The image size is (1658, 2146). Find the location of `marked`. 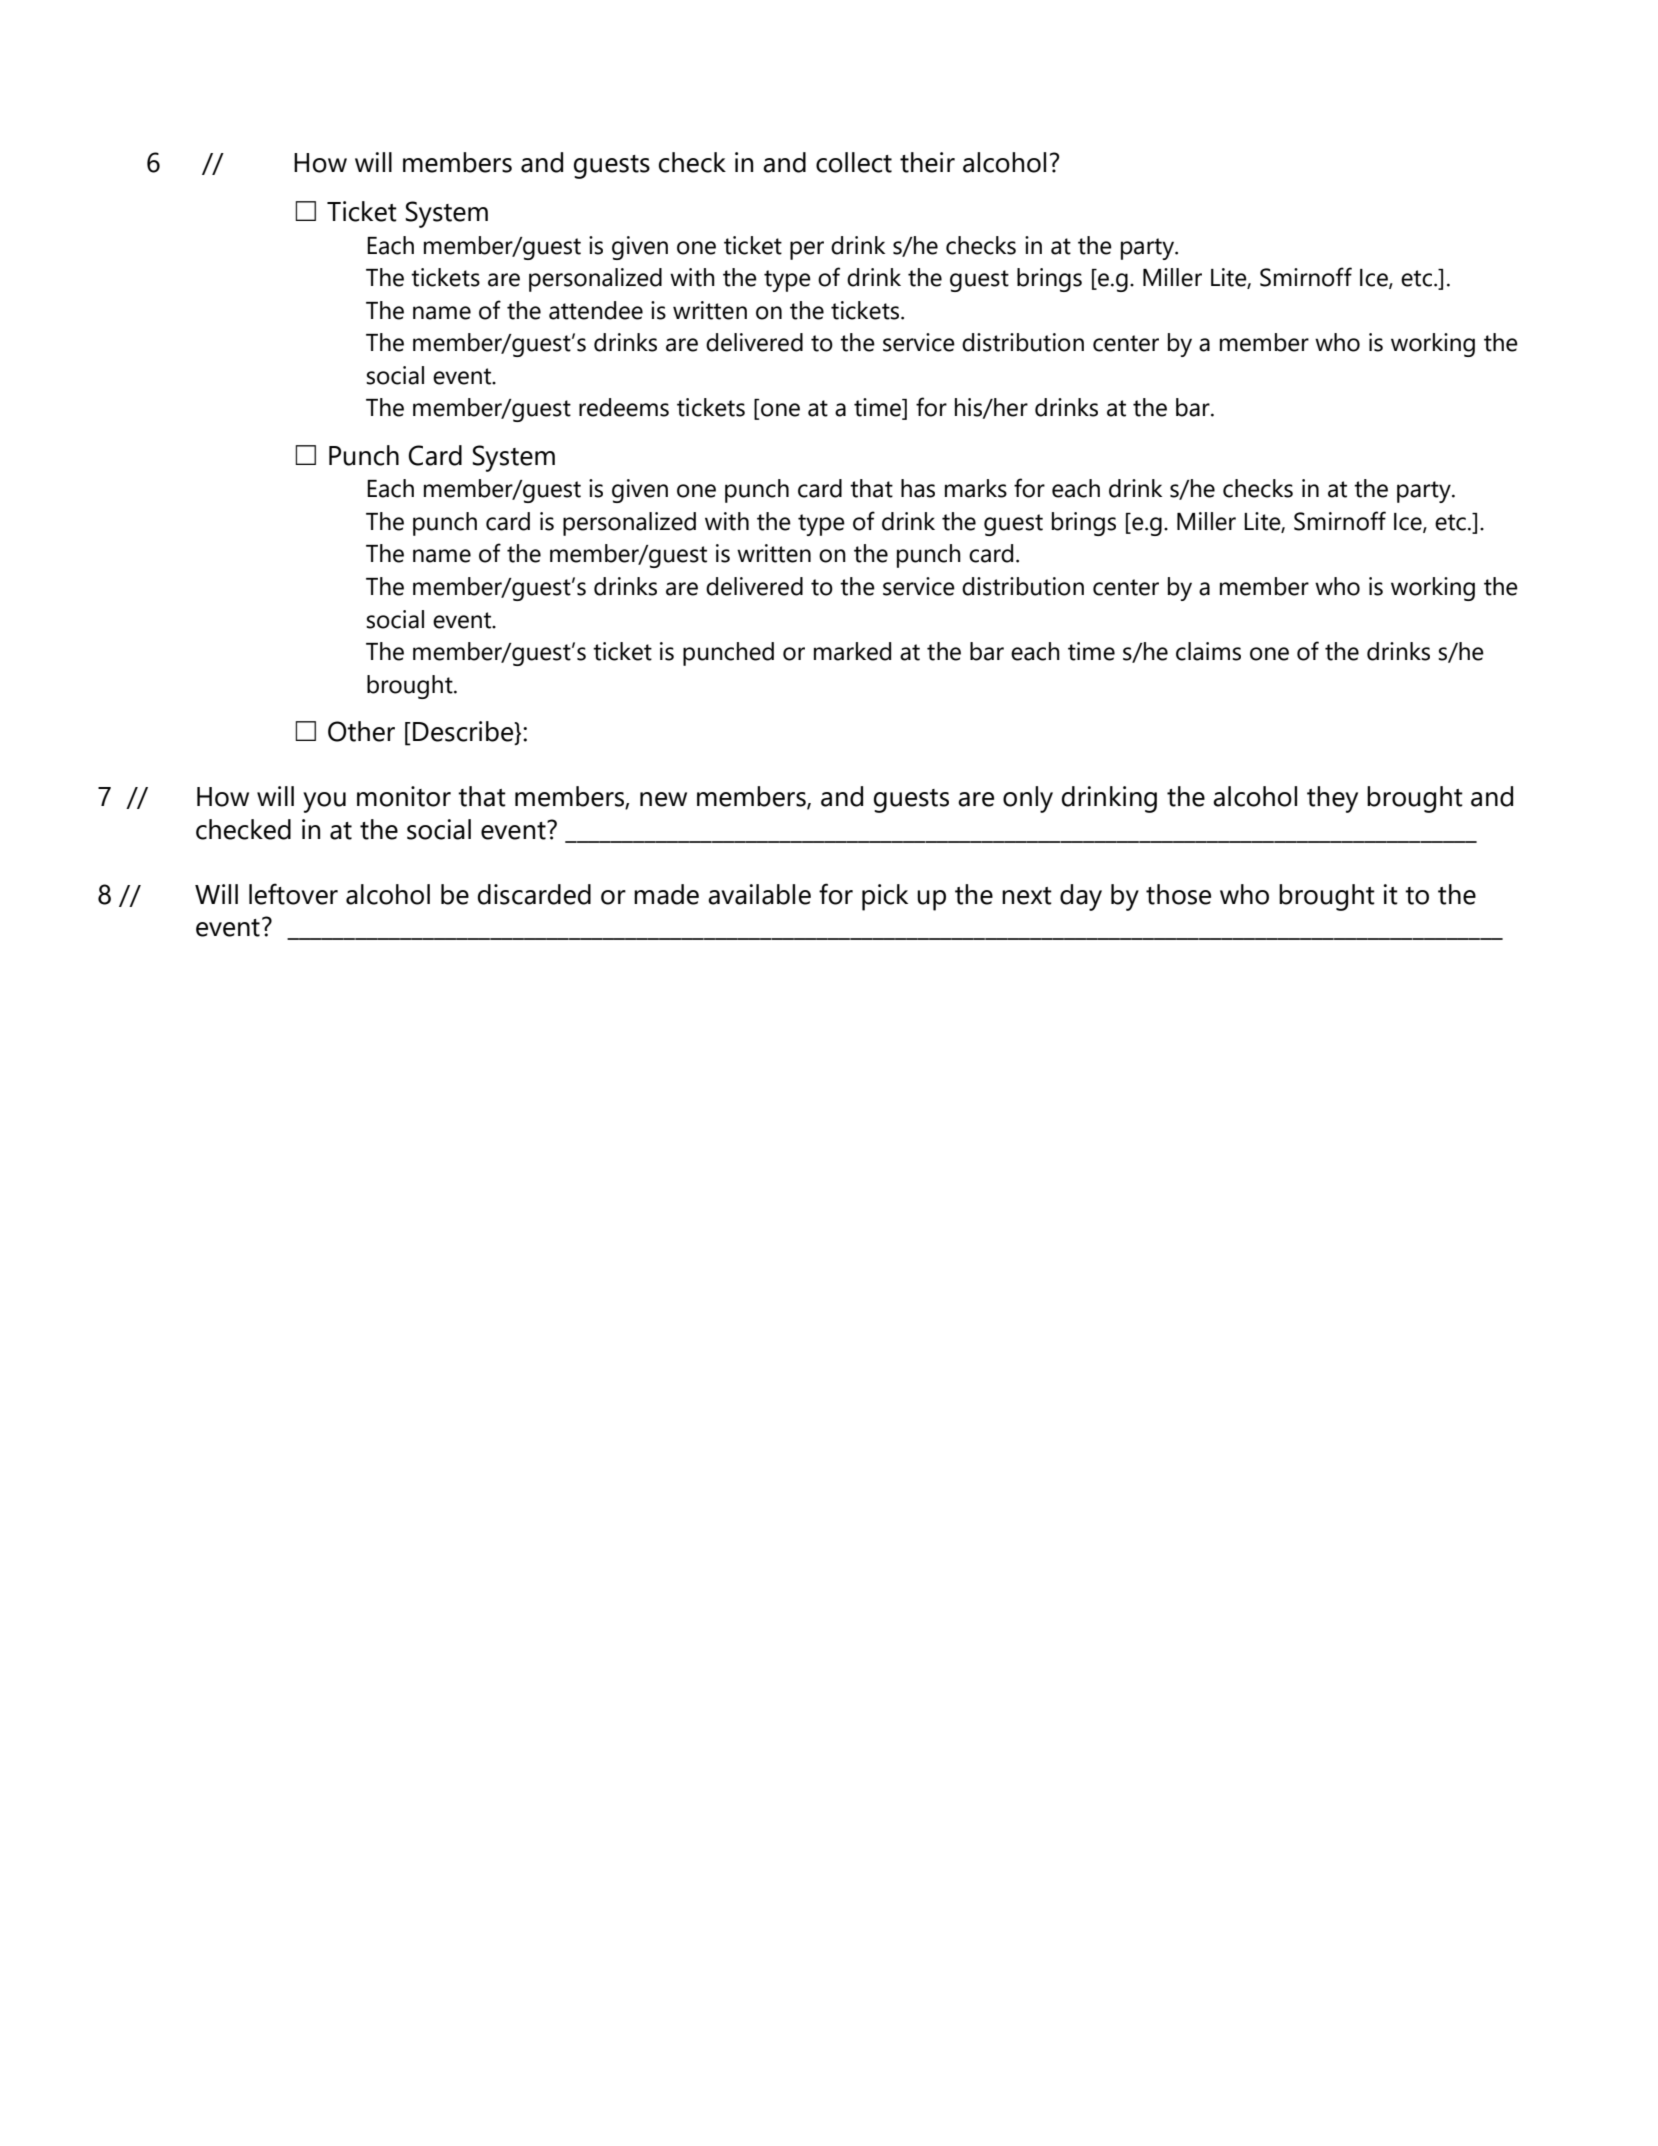

marked is located at coordinates (852, 651).
